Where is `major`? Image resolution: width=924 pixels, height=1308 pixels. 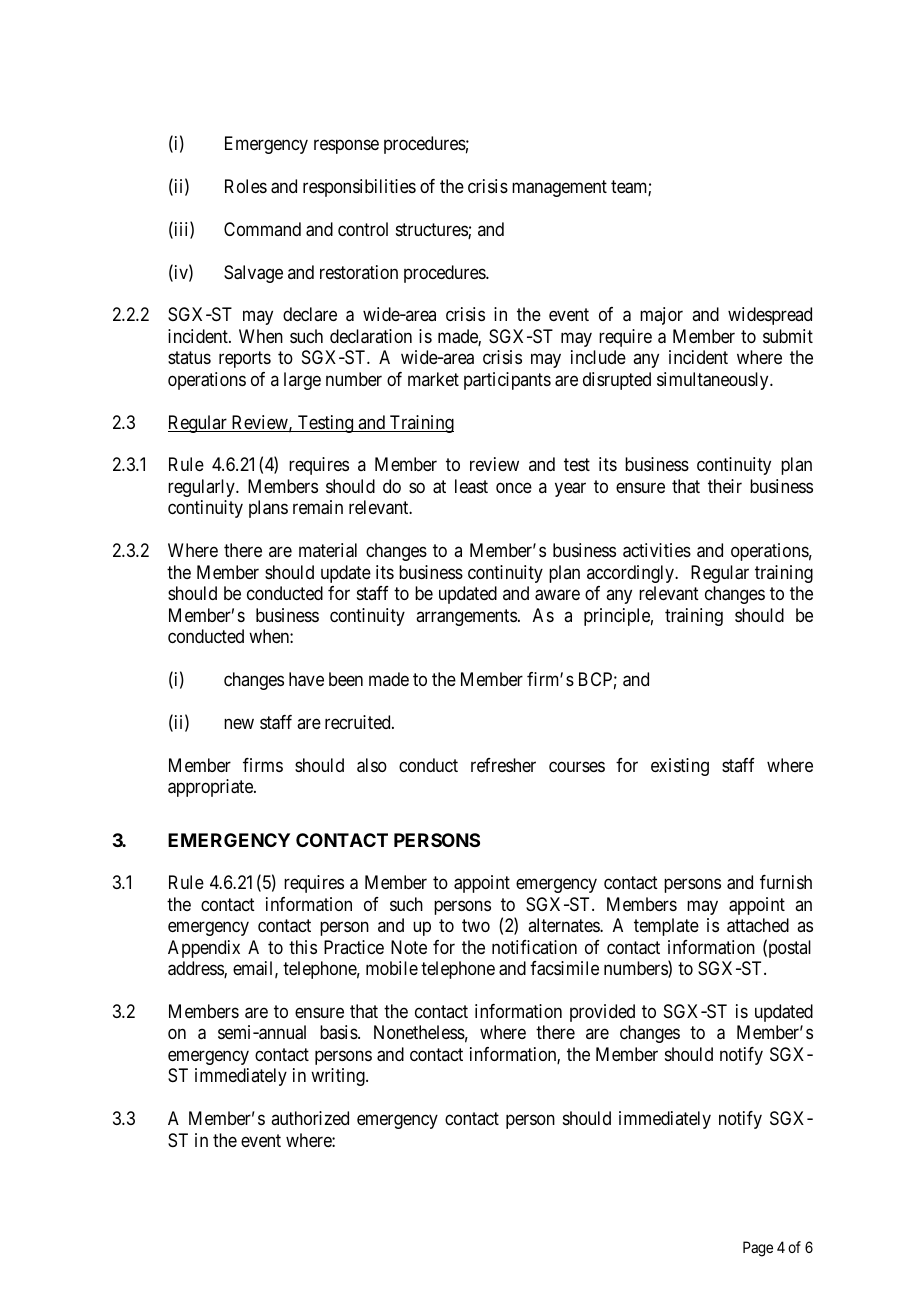
major is located at coordinates (661, 316).
